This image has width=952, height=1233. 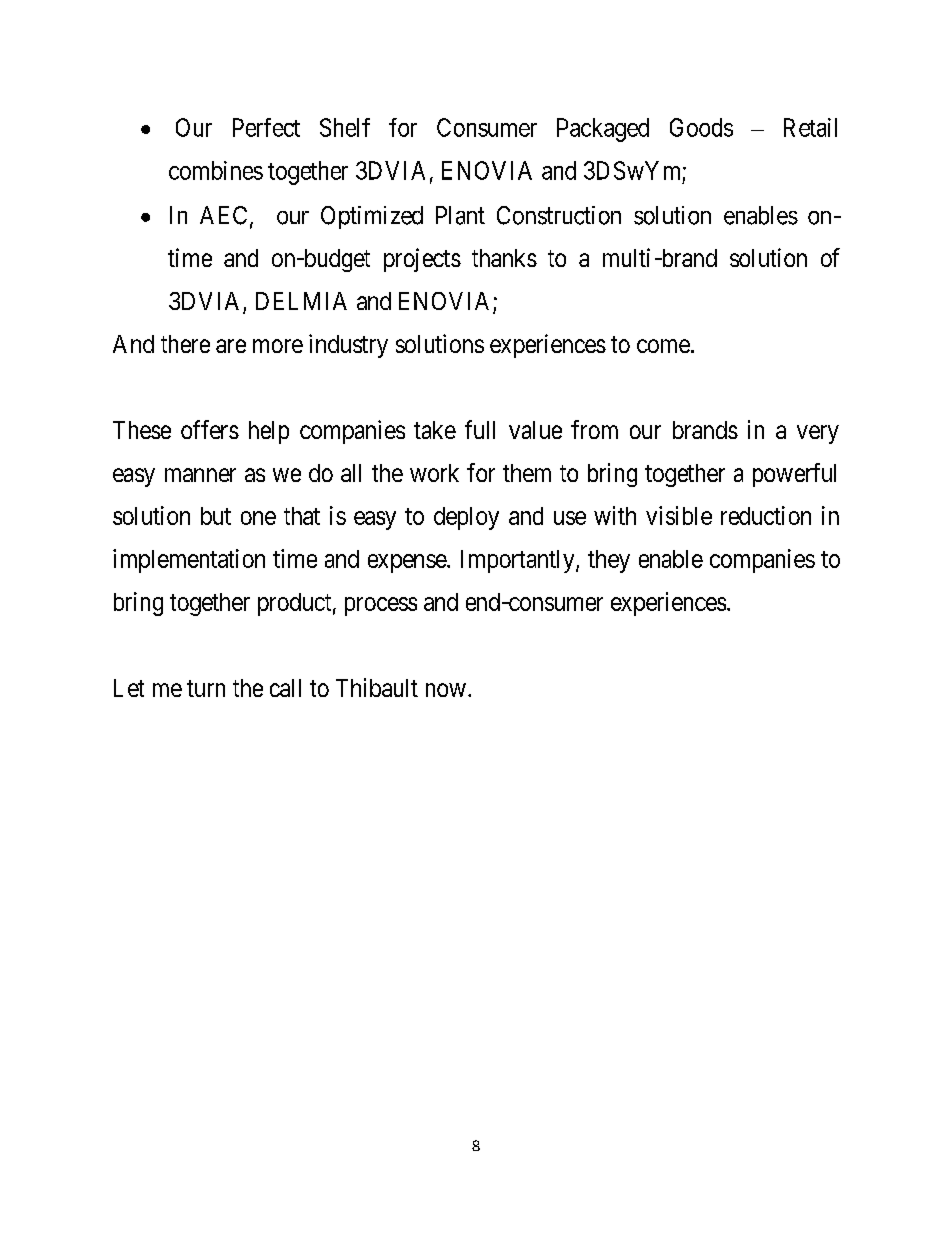 I want to click on combines, so click(x=216, y=170).
